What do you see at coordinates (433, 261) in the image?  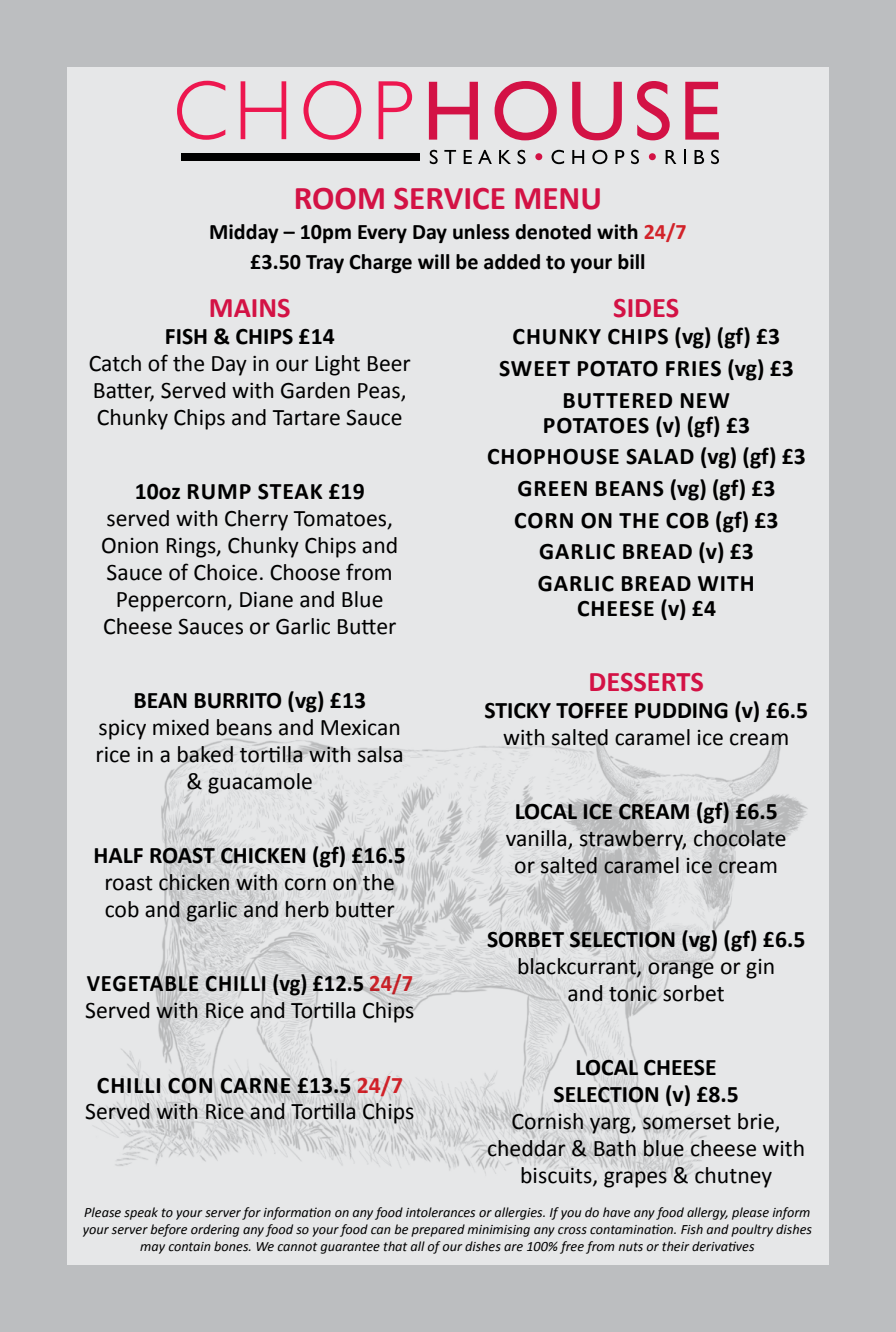 I see `will` at bounding box center [433, 261].
